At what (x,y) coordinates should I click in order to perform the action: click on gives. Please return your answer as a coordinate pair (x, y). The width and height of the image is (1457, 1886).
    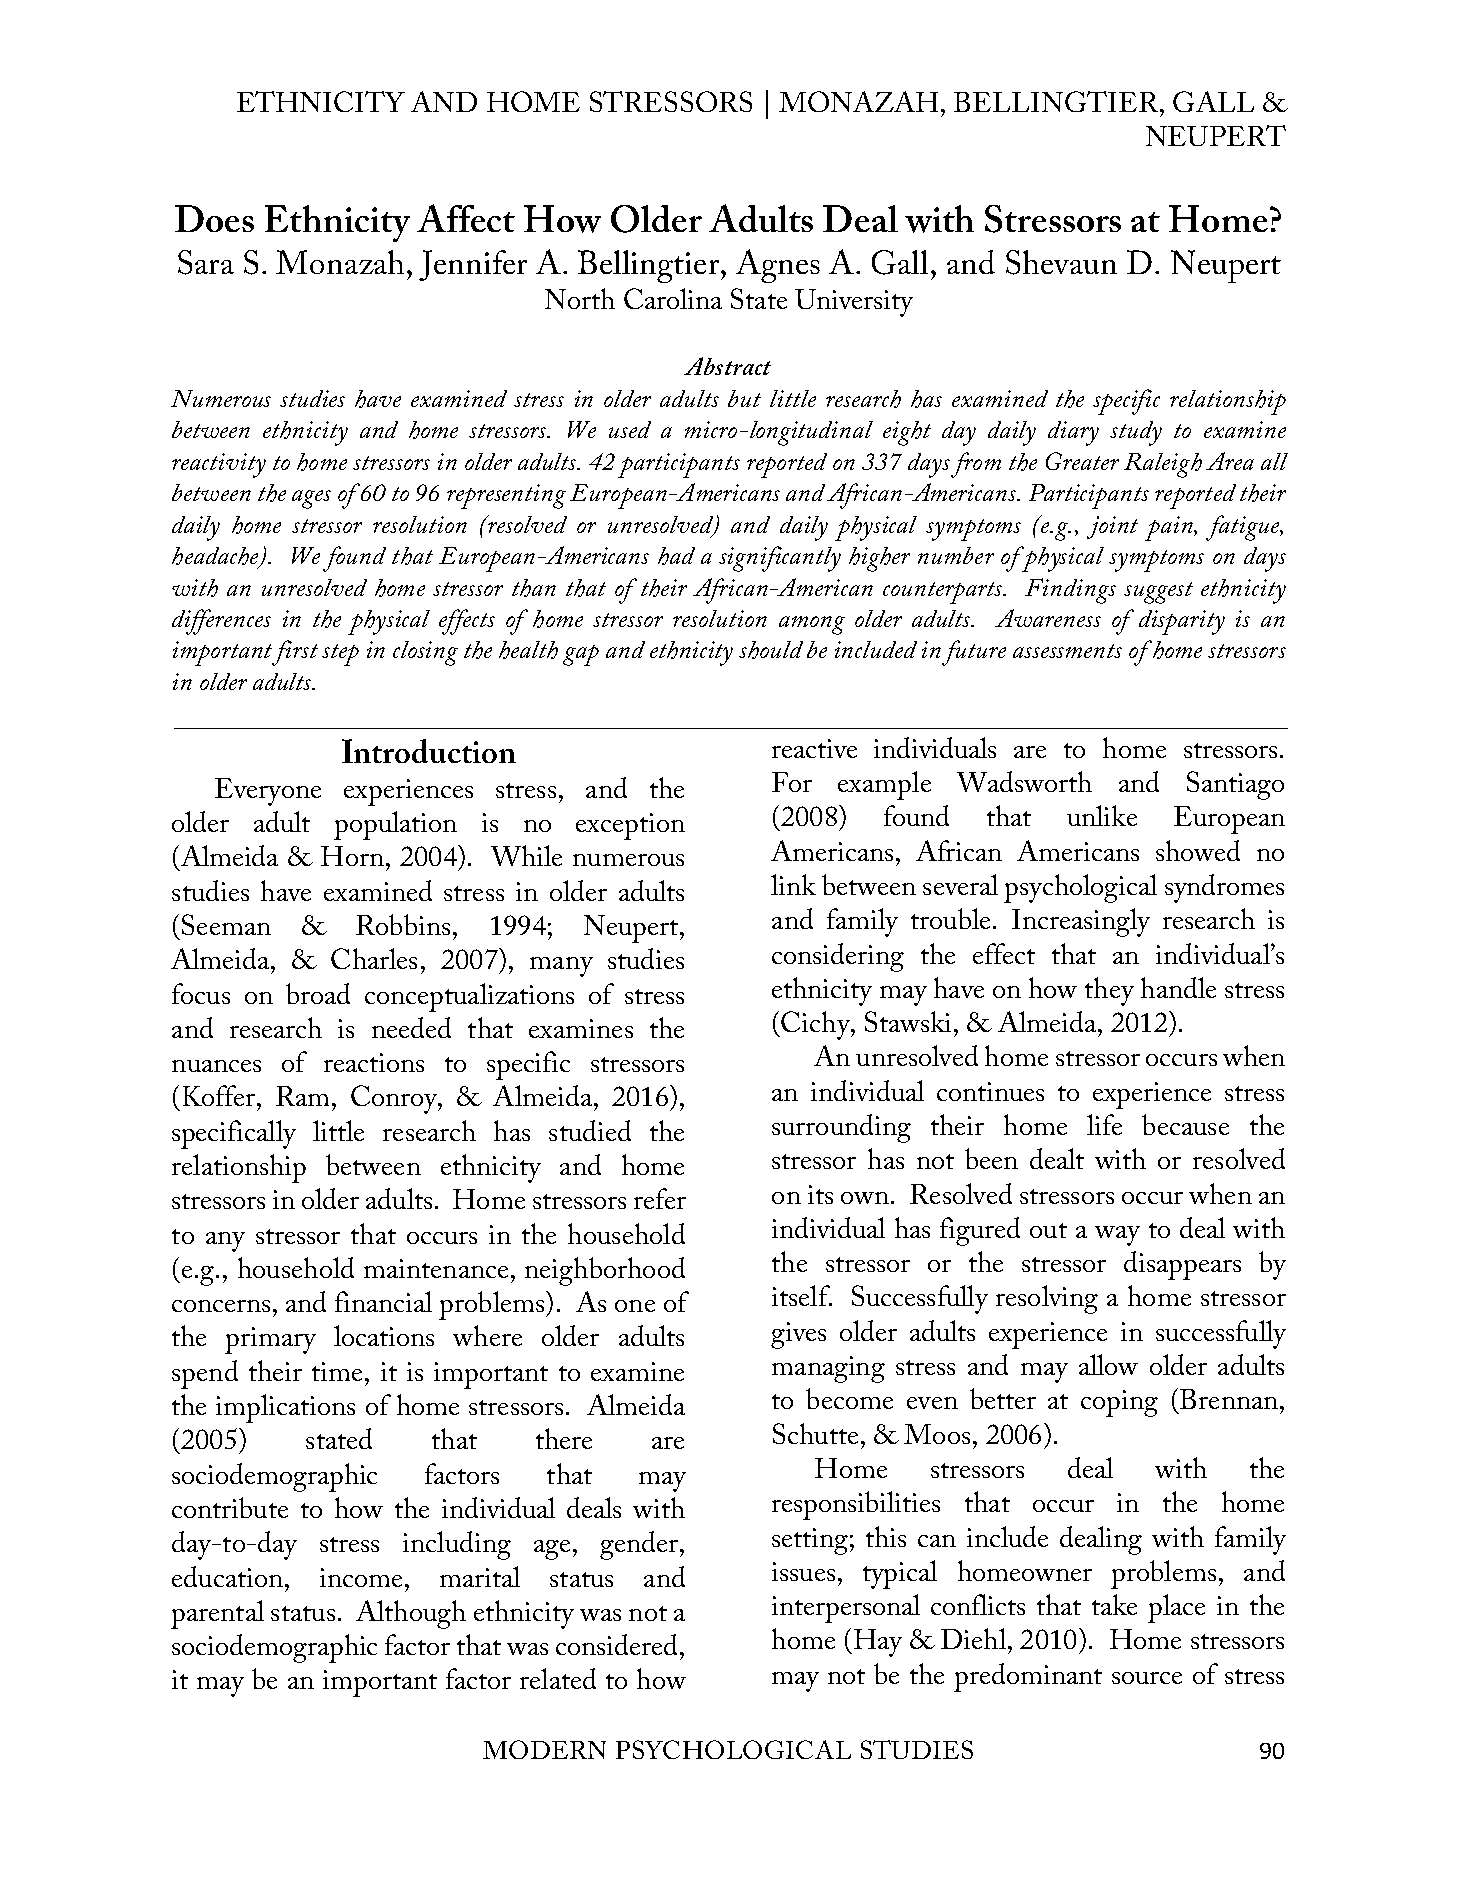
    Looking at the image, I should click on (798, 1335).
